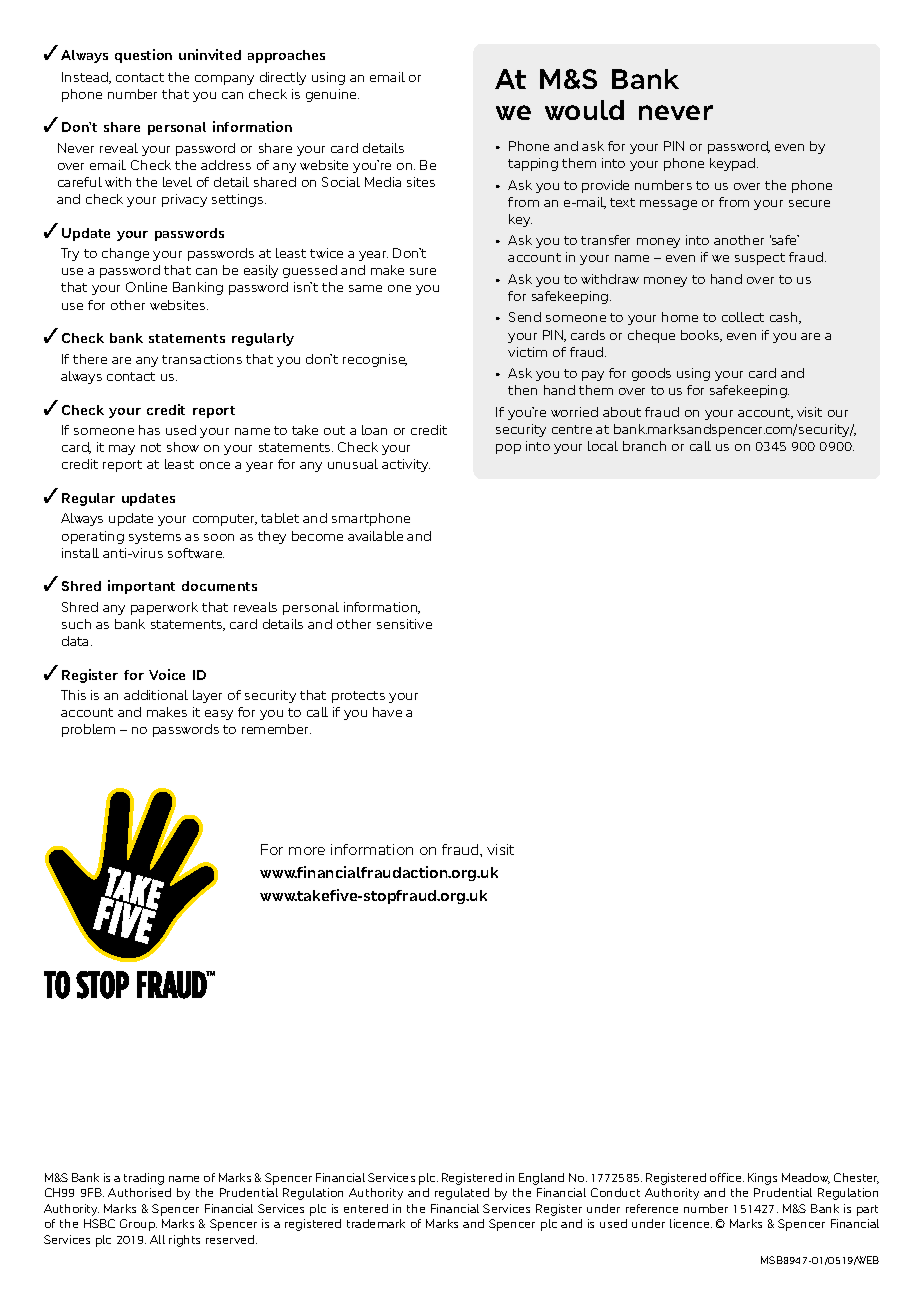 The height and width of the screenshot is (1308, 924). What do you see at coordinates (734, 164) in the screenshot?
I see `keypad` at bounding box center [734, 164].
